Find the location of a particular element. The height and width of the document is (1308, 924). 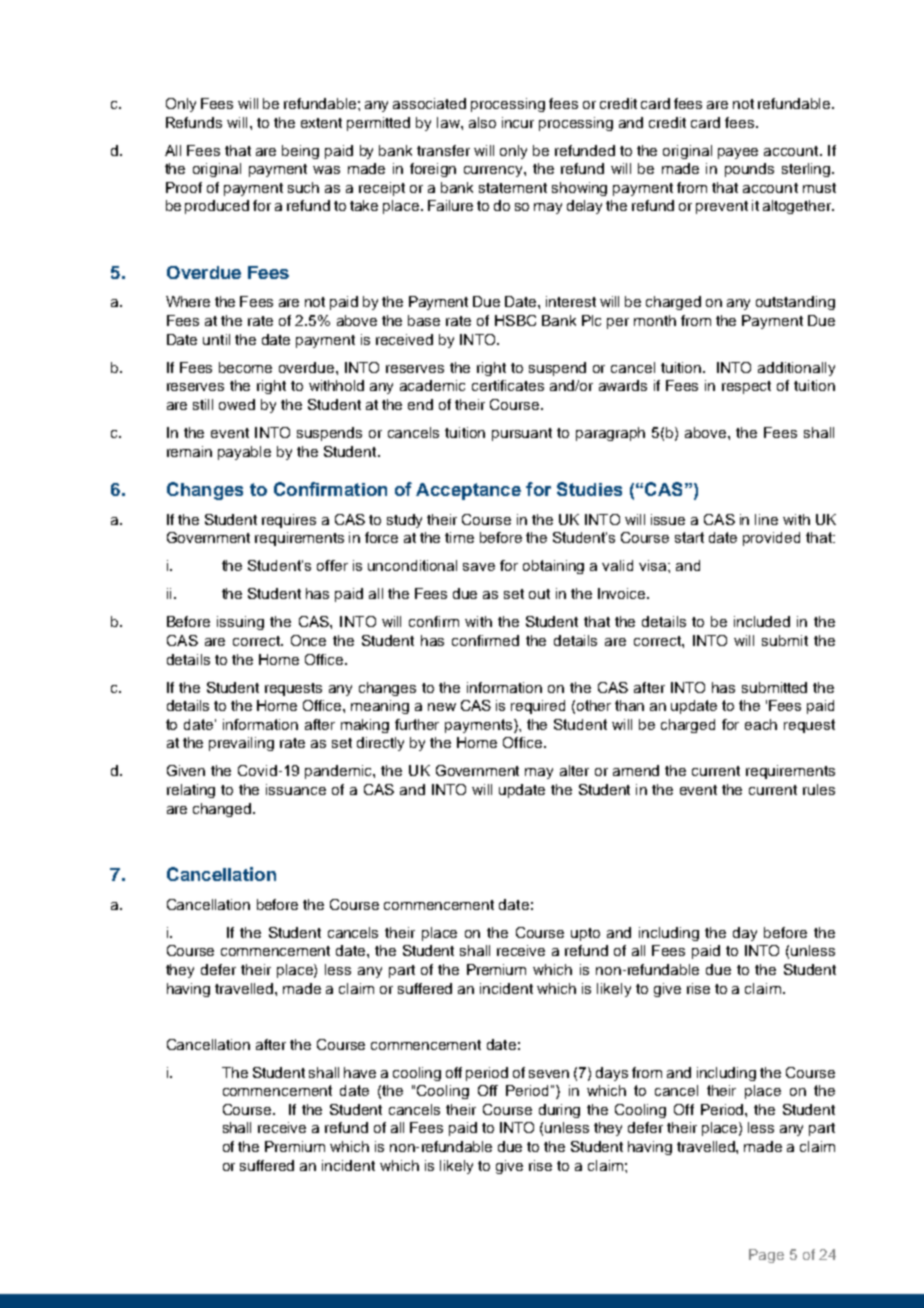

incur is located at coordinates (518, 122).
